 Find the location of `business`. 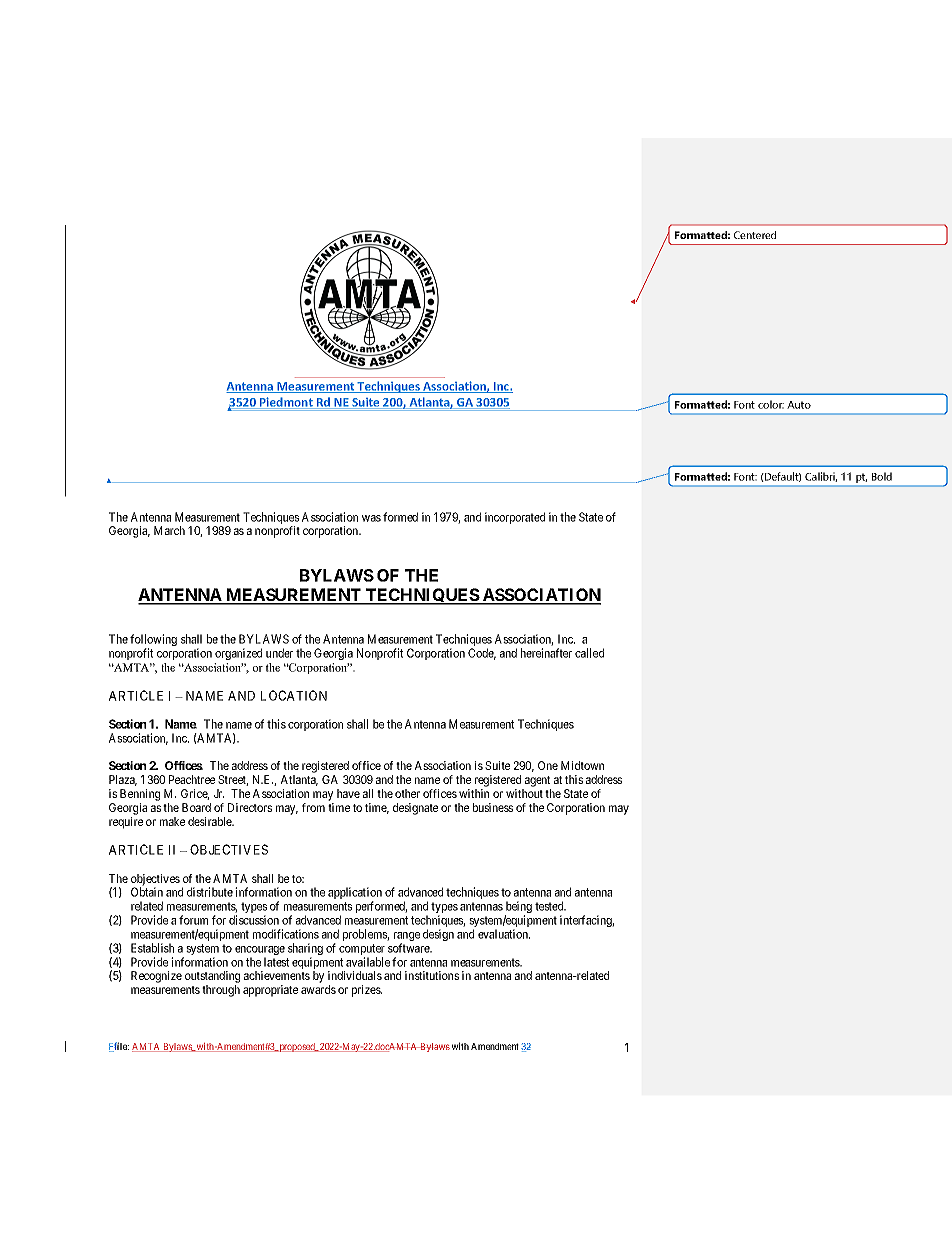

business is located at coordinates (493, 807).
